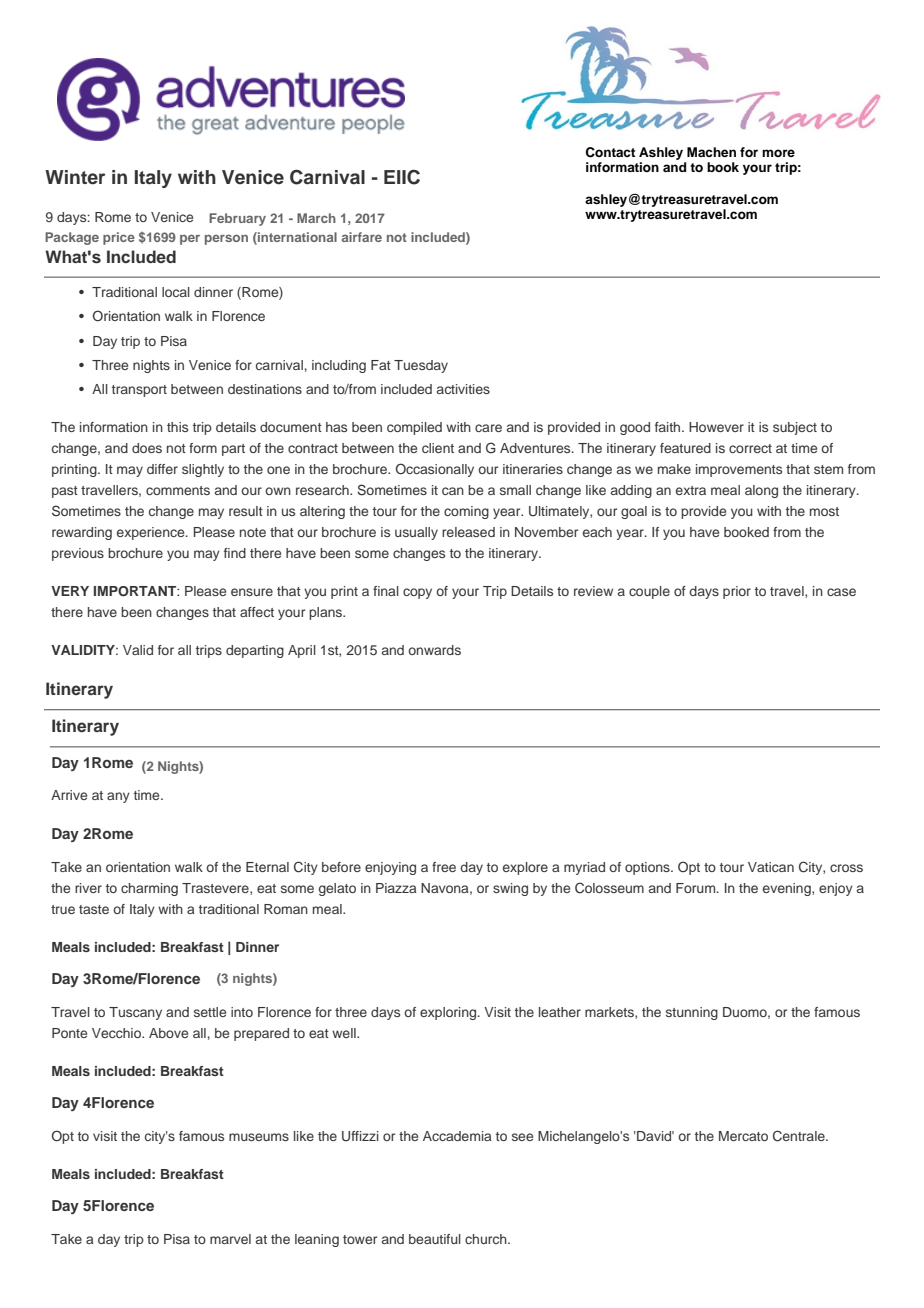 The width and height of the screenshot is (924, 1308). What do you see at coordinates (152, 533) in the screenshot?
I see `experience` at bounding box center [152, 533].
